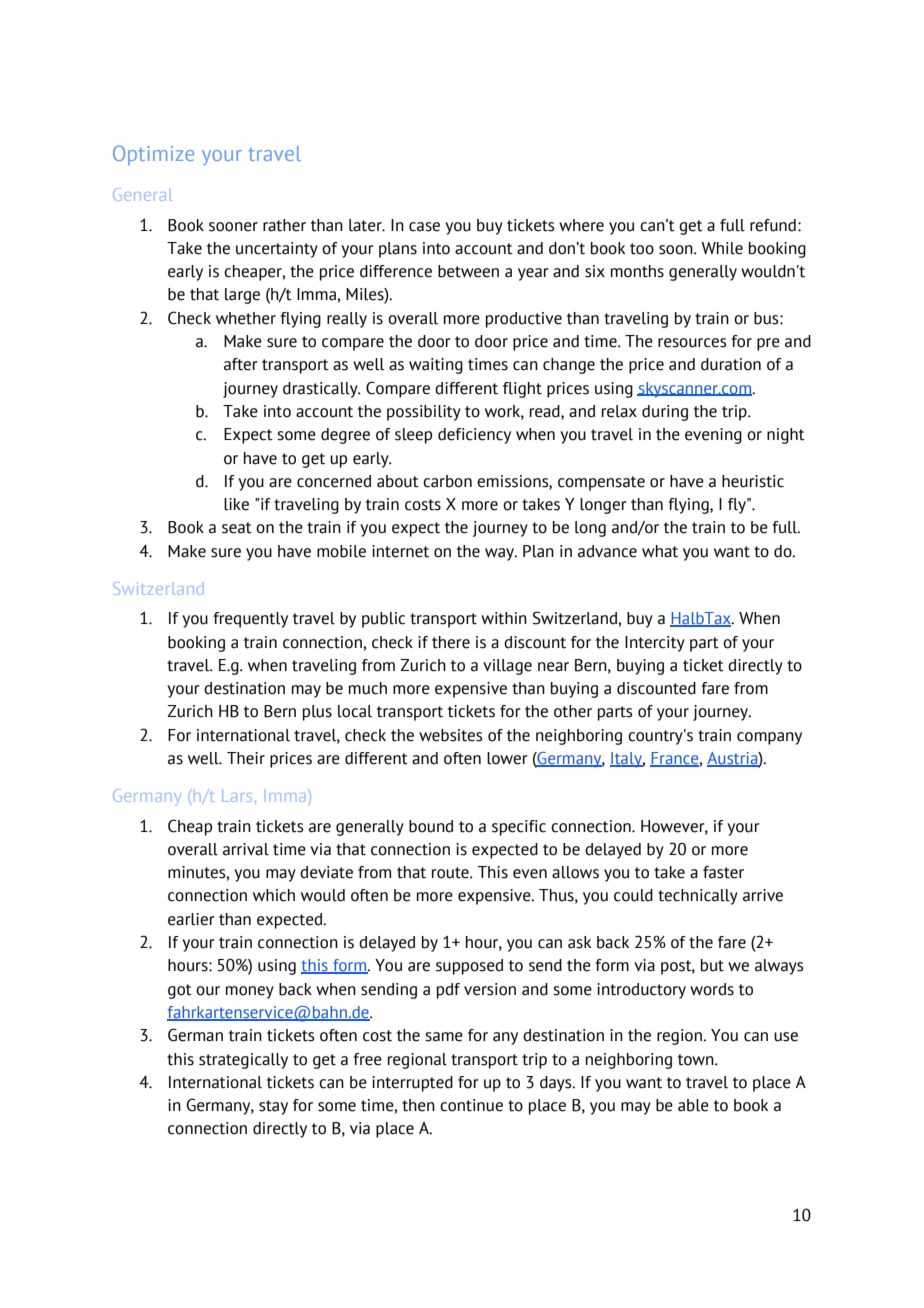 The width and height of the document is (924, 1308). I want to click on rather, so click(284, 225).
